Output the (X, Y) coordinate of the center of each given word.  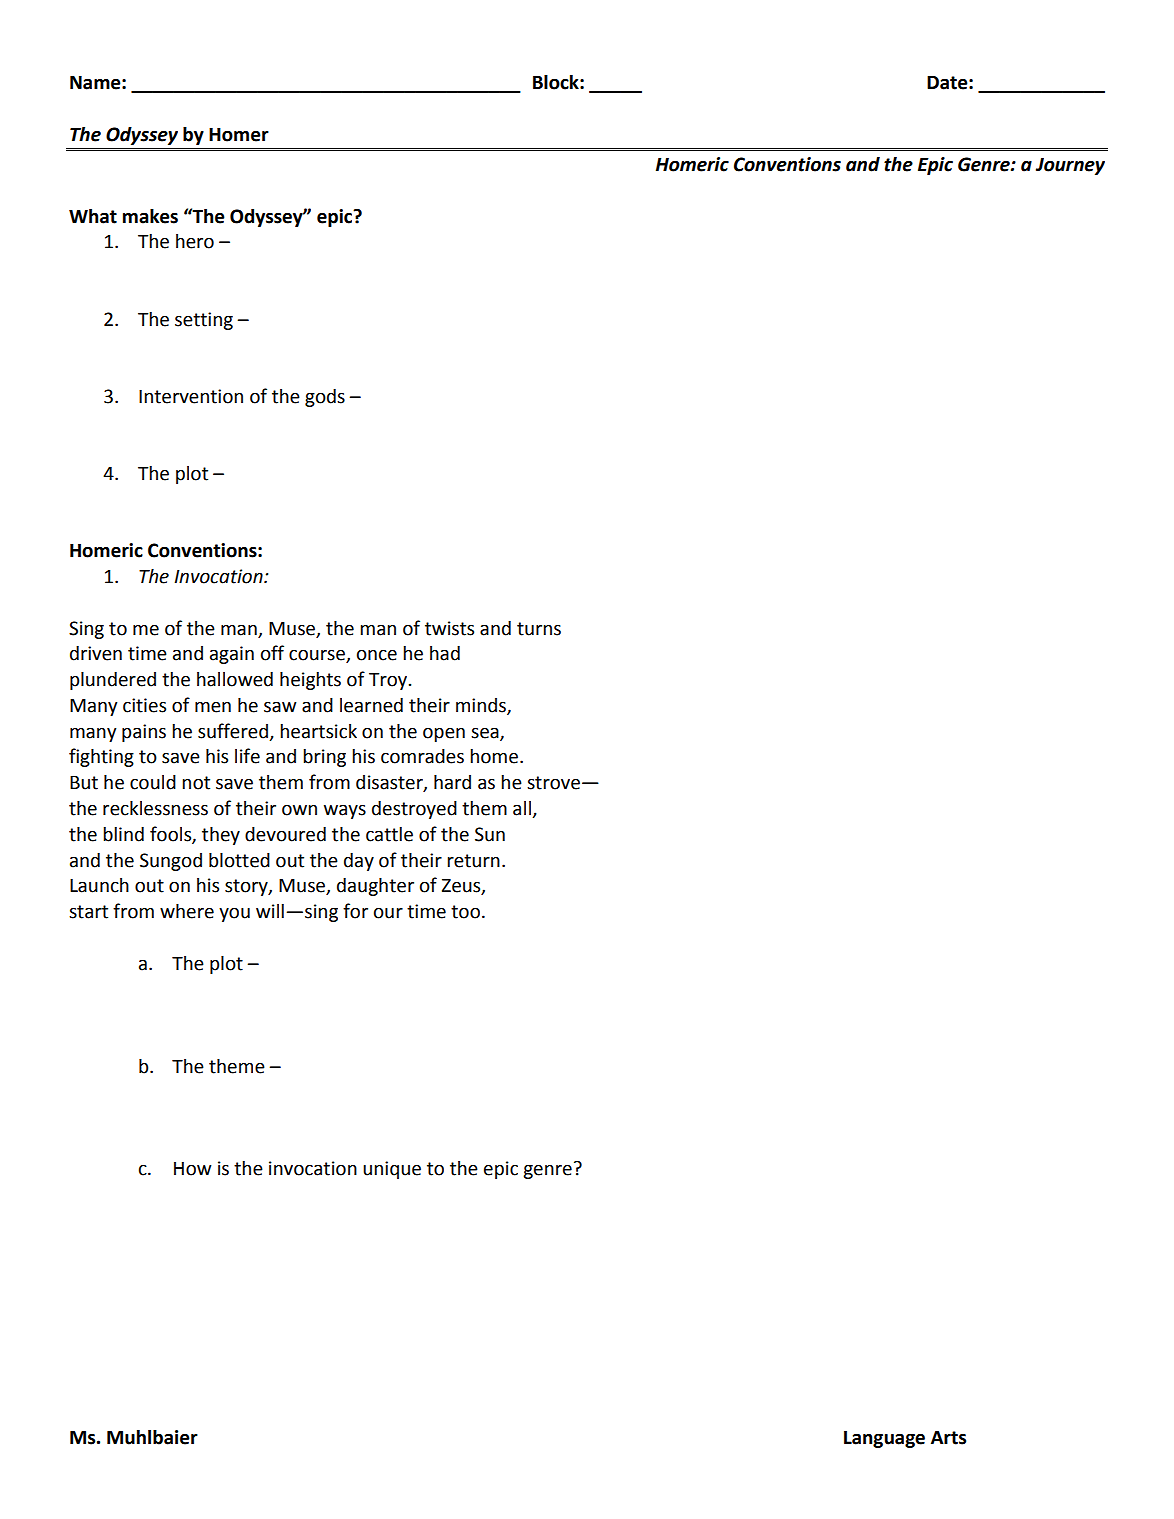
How (193, 1169)
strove (553, 783)
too (465, 912)
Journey (1070, 166)
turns (539, 629)
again (232, 655)
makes (150, 216)
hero (195, 241)
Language (884, 1439)
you (234, 914)
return (473, 861)
